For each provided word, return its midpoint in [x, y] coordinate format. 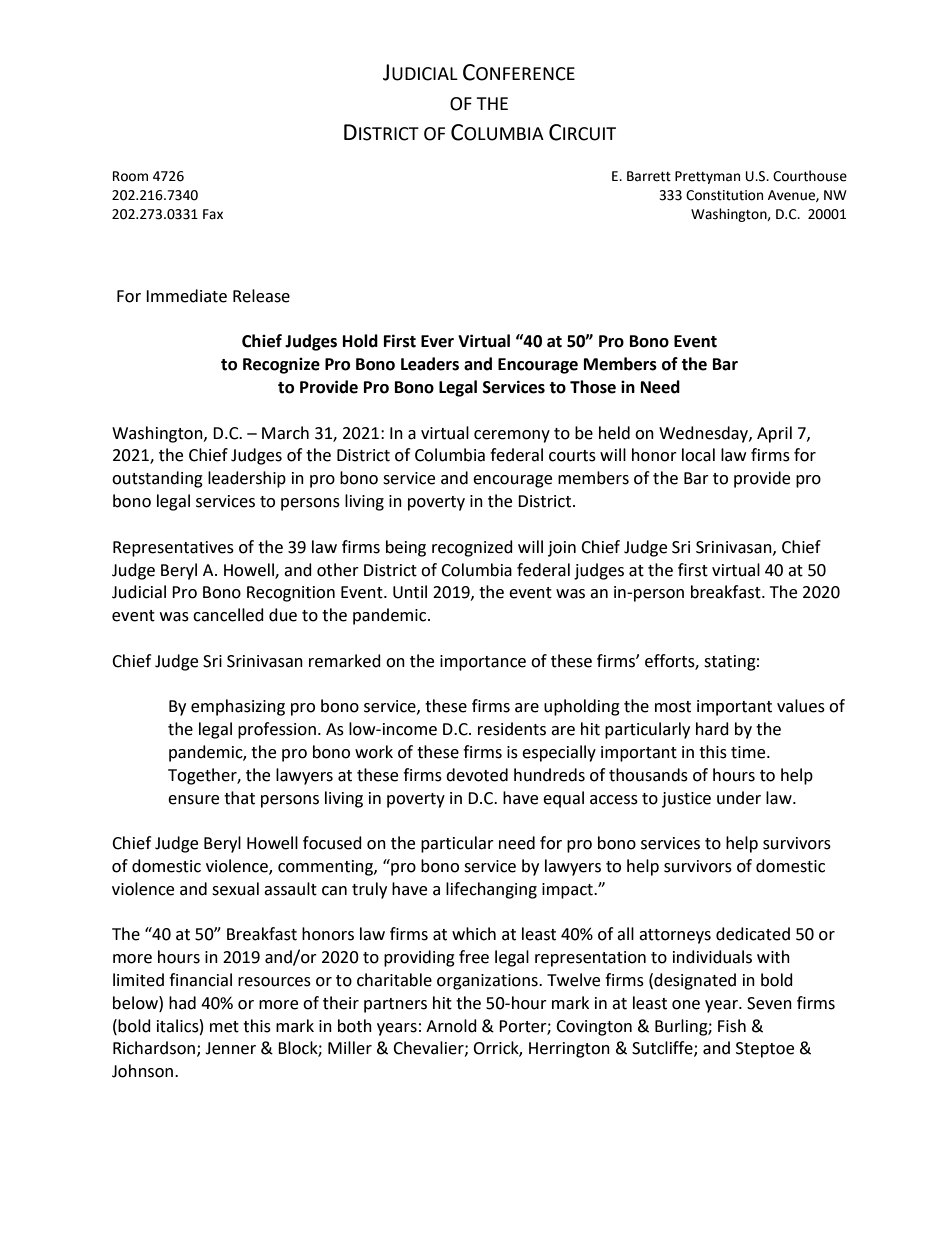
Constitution [724, 195]
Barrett [649, 176]
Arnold [451, 1026]
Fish [732, 1026]
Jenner [230, 1048]
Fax [213, 214]
